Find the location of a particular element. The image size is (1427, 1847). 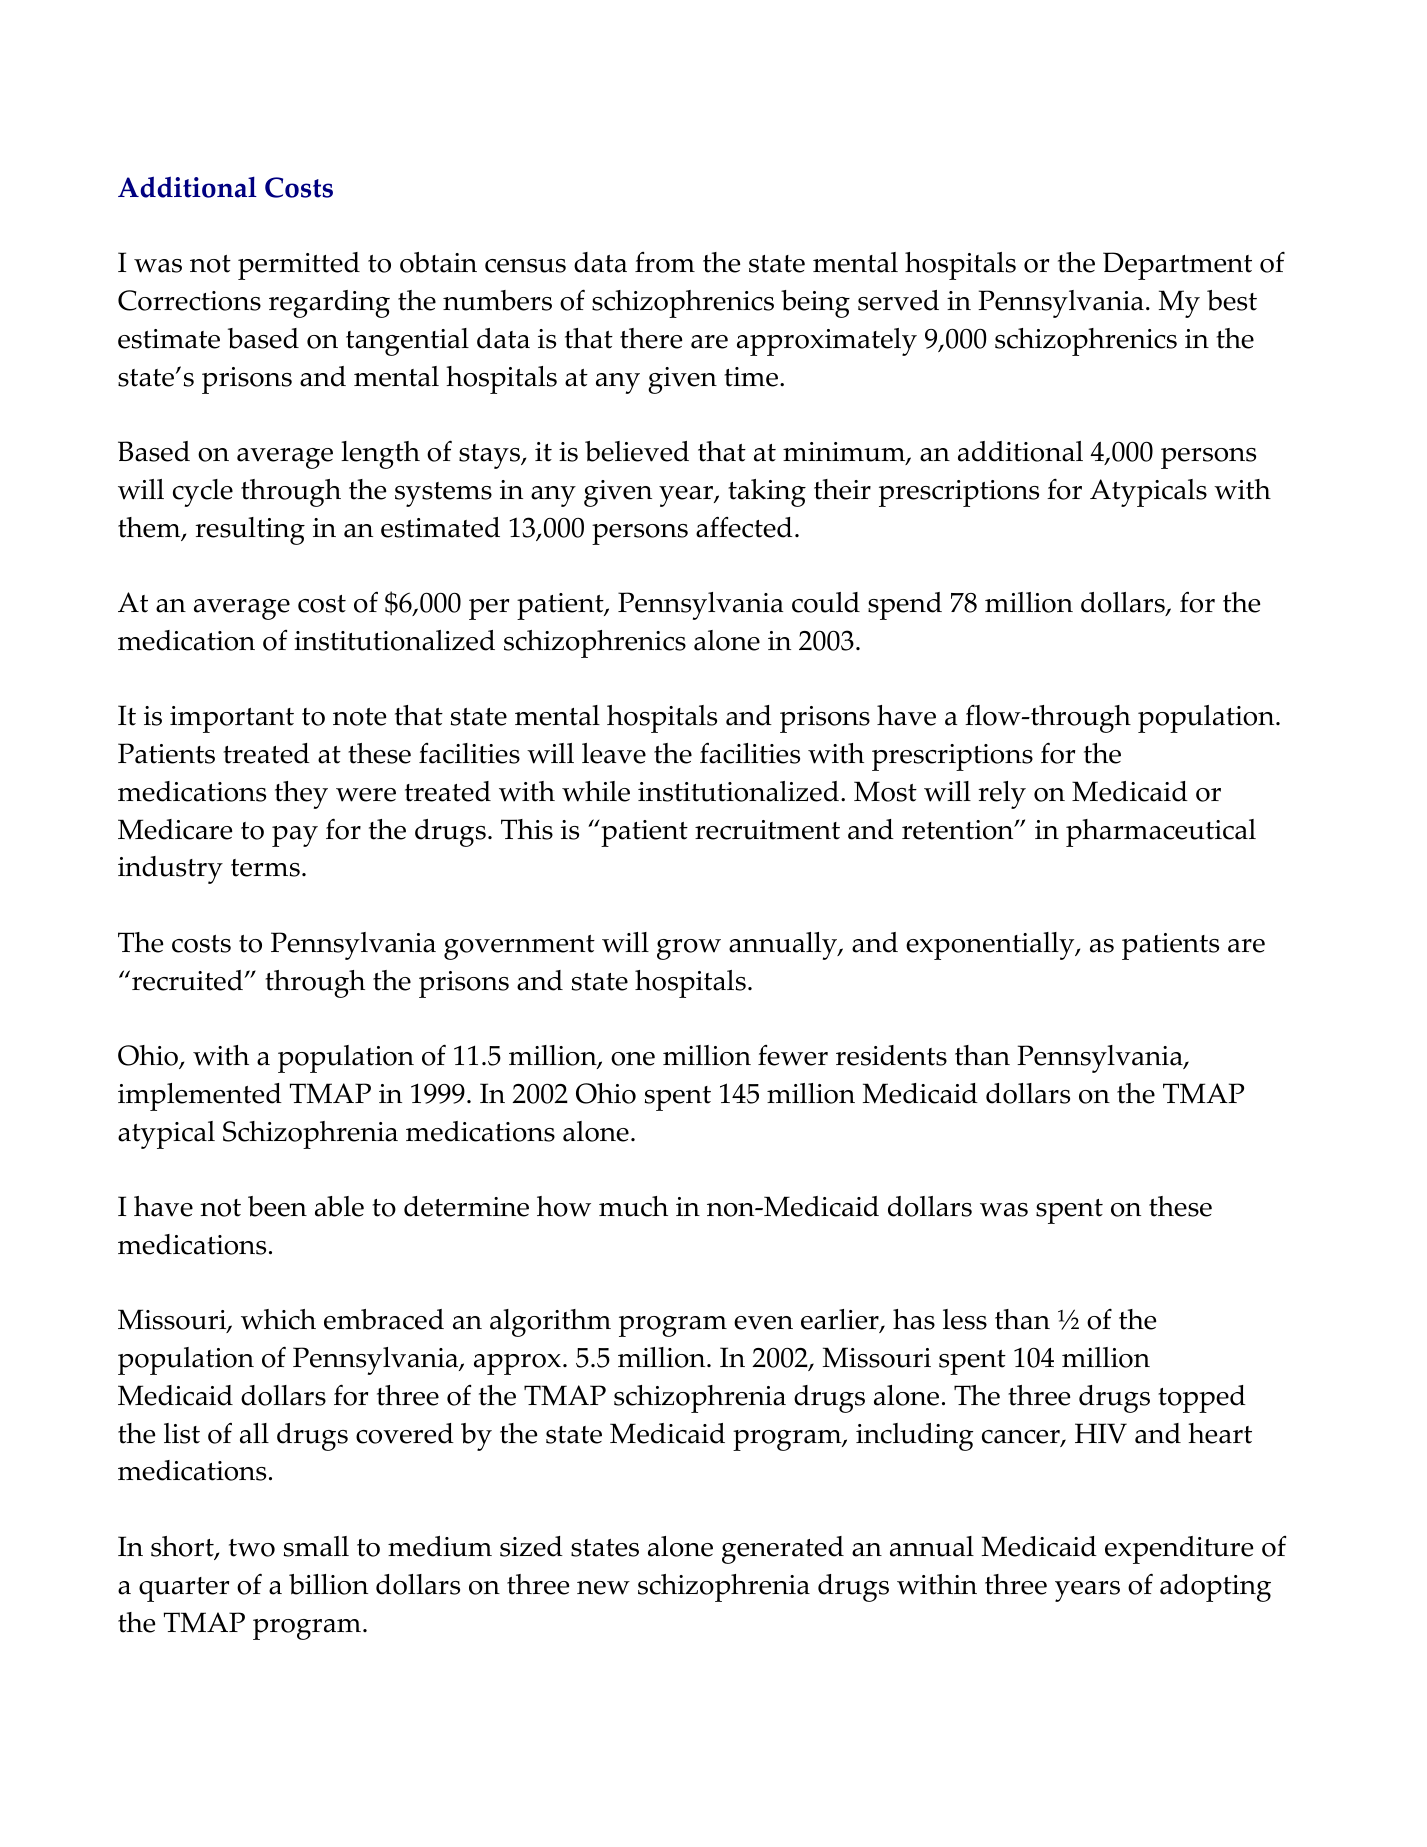

could is located at coordinates (826, 602).
